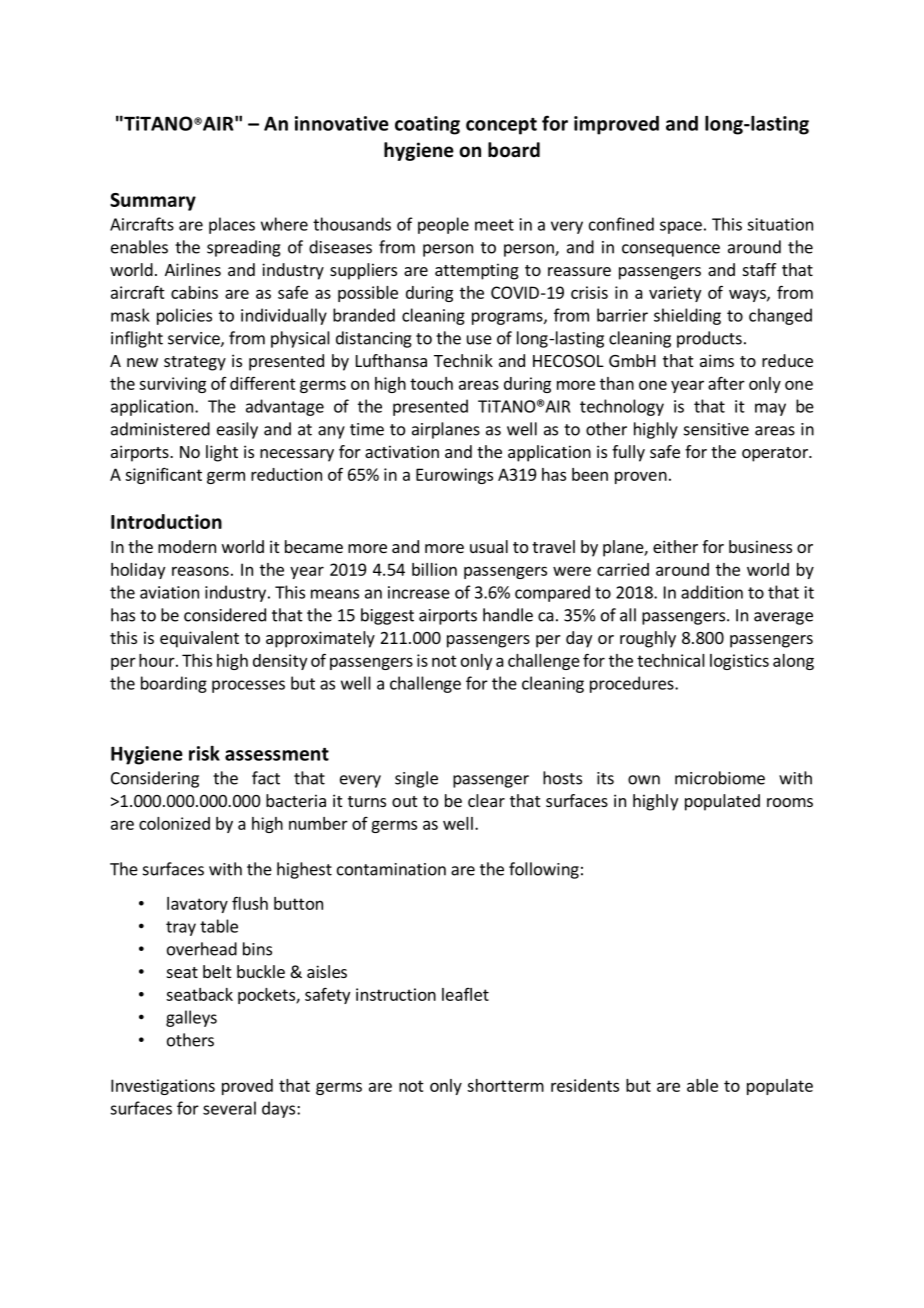  Describe the element at coordinates (726, 383) in the screenshot. I see `after` at that location.
